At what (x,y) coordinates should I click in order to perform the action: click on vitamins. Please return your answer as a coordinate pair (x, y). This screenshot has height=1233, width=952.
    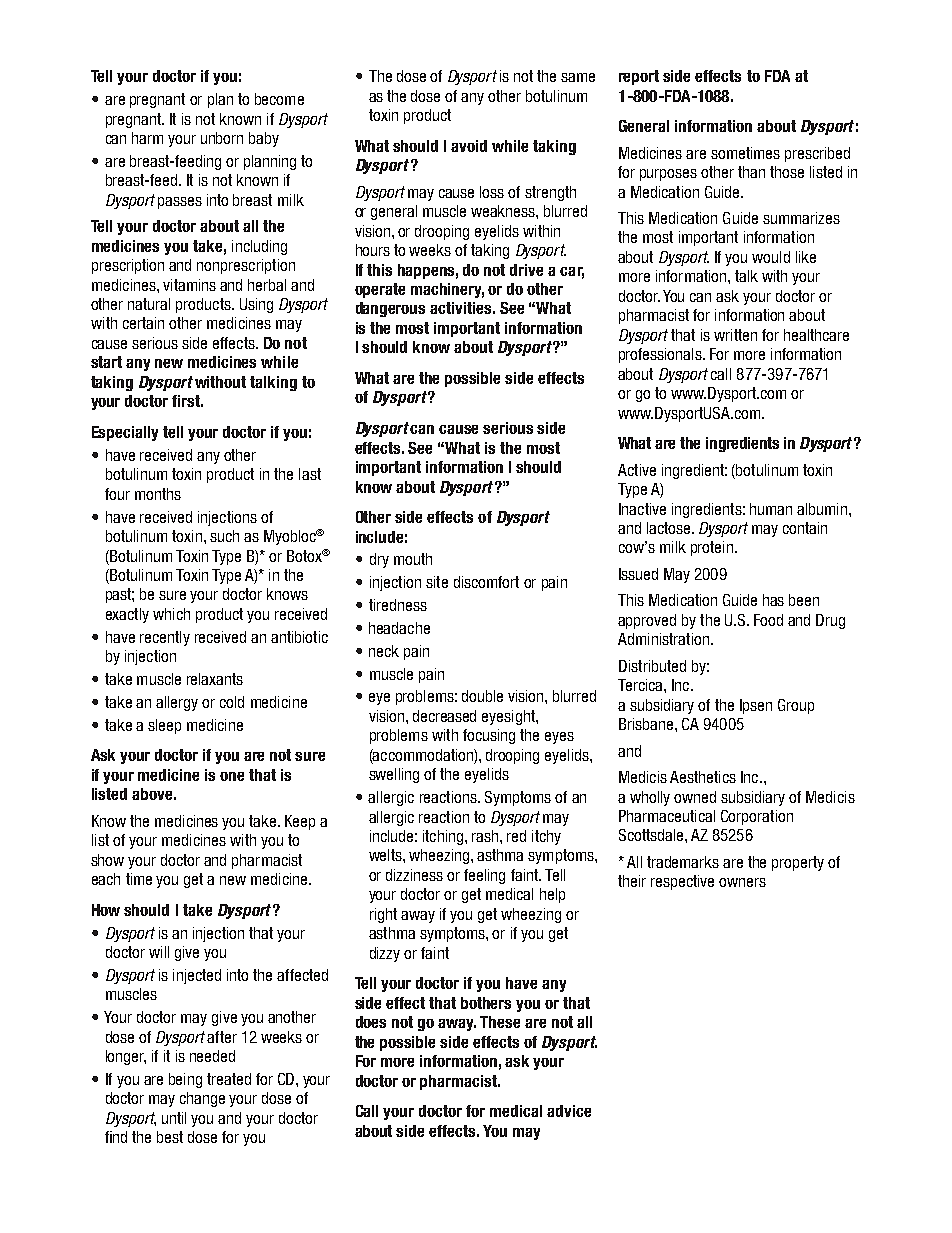
    Looking at the image, I should click on (189, 285).
